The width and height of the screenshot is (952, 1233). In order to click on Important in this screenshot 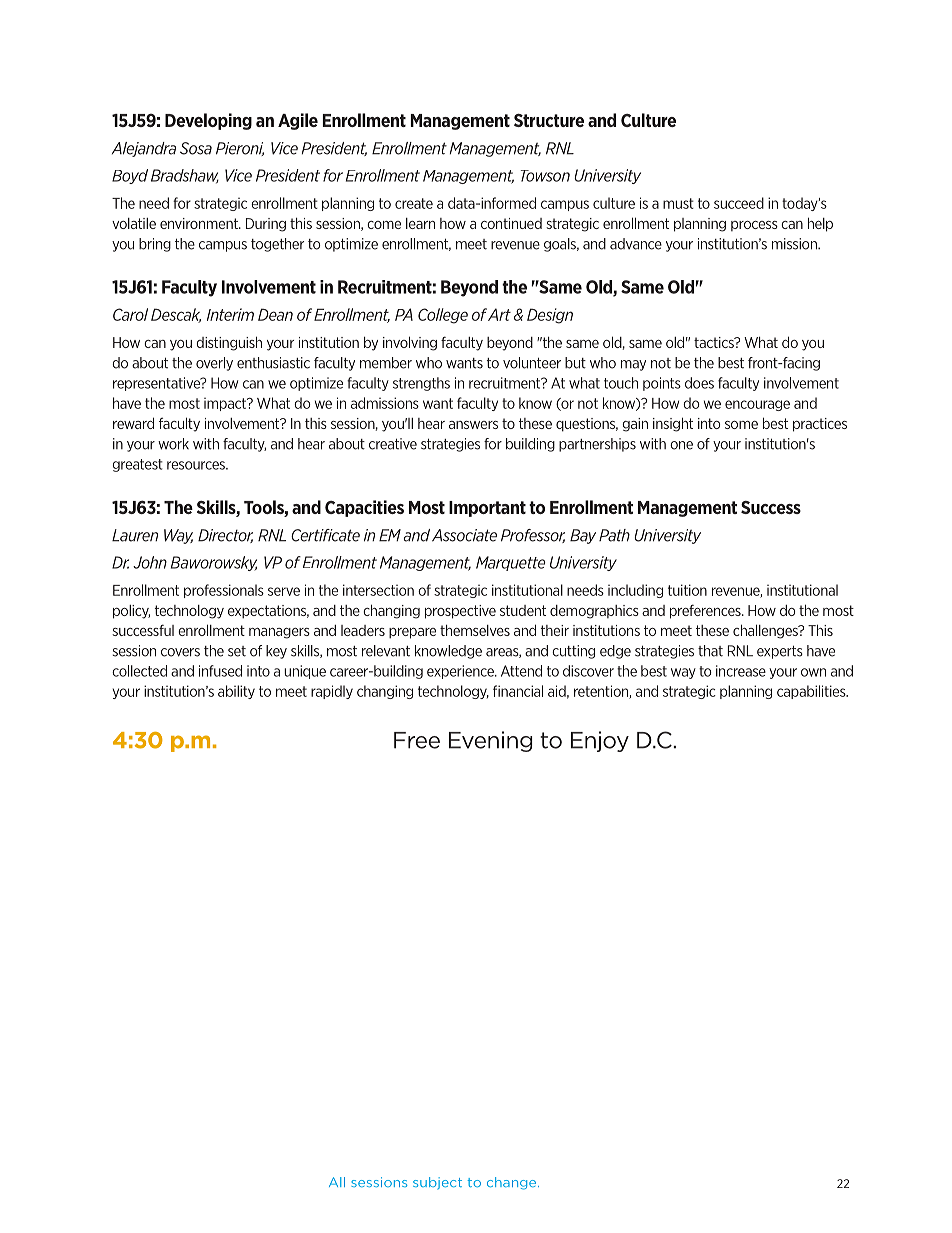, I will do `click(487, 509)`.
